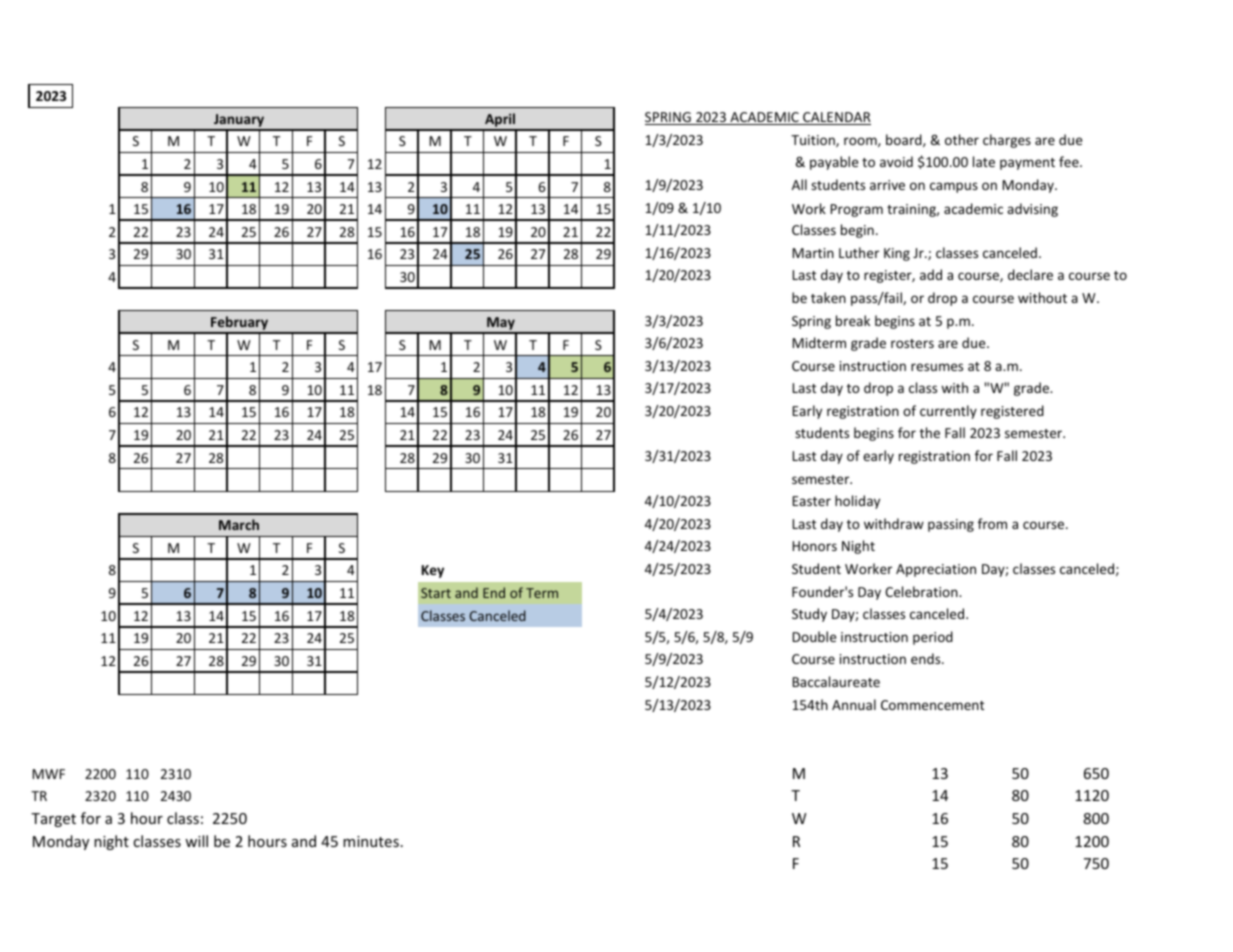 This screenshot has height=952, width=1233. Describe the element at coordinates (834, 163) in the screenshot. I see `payable` at that location.
